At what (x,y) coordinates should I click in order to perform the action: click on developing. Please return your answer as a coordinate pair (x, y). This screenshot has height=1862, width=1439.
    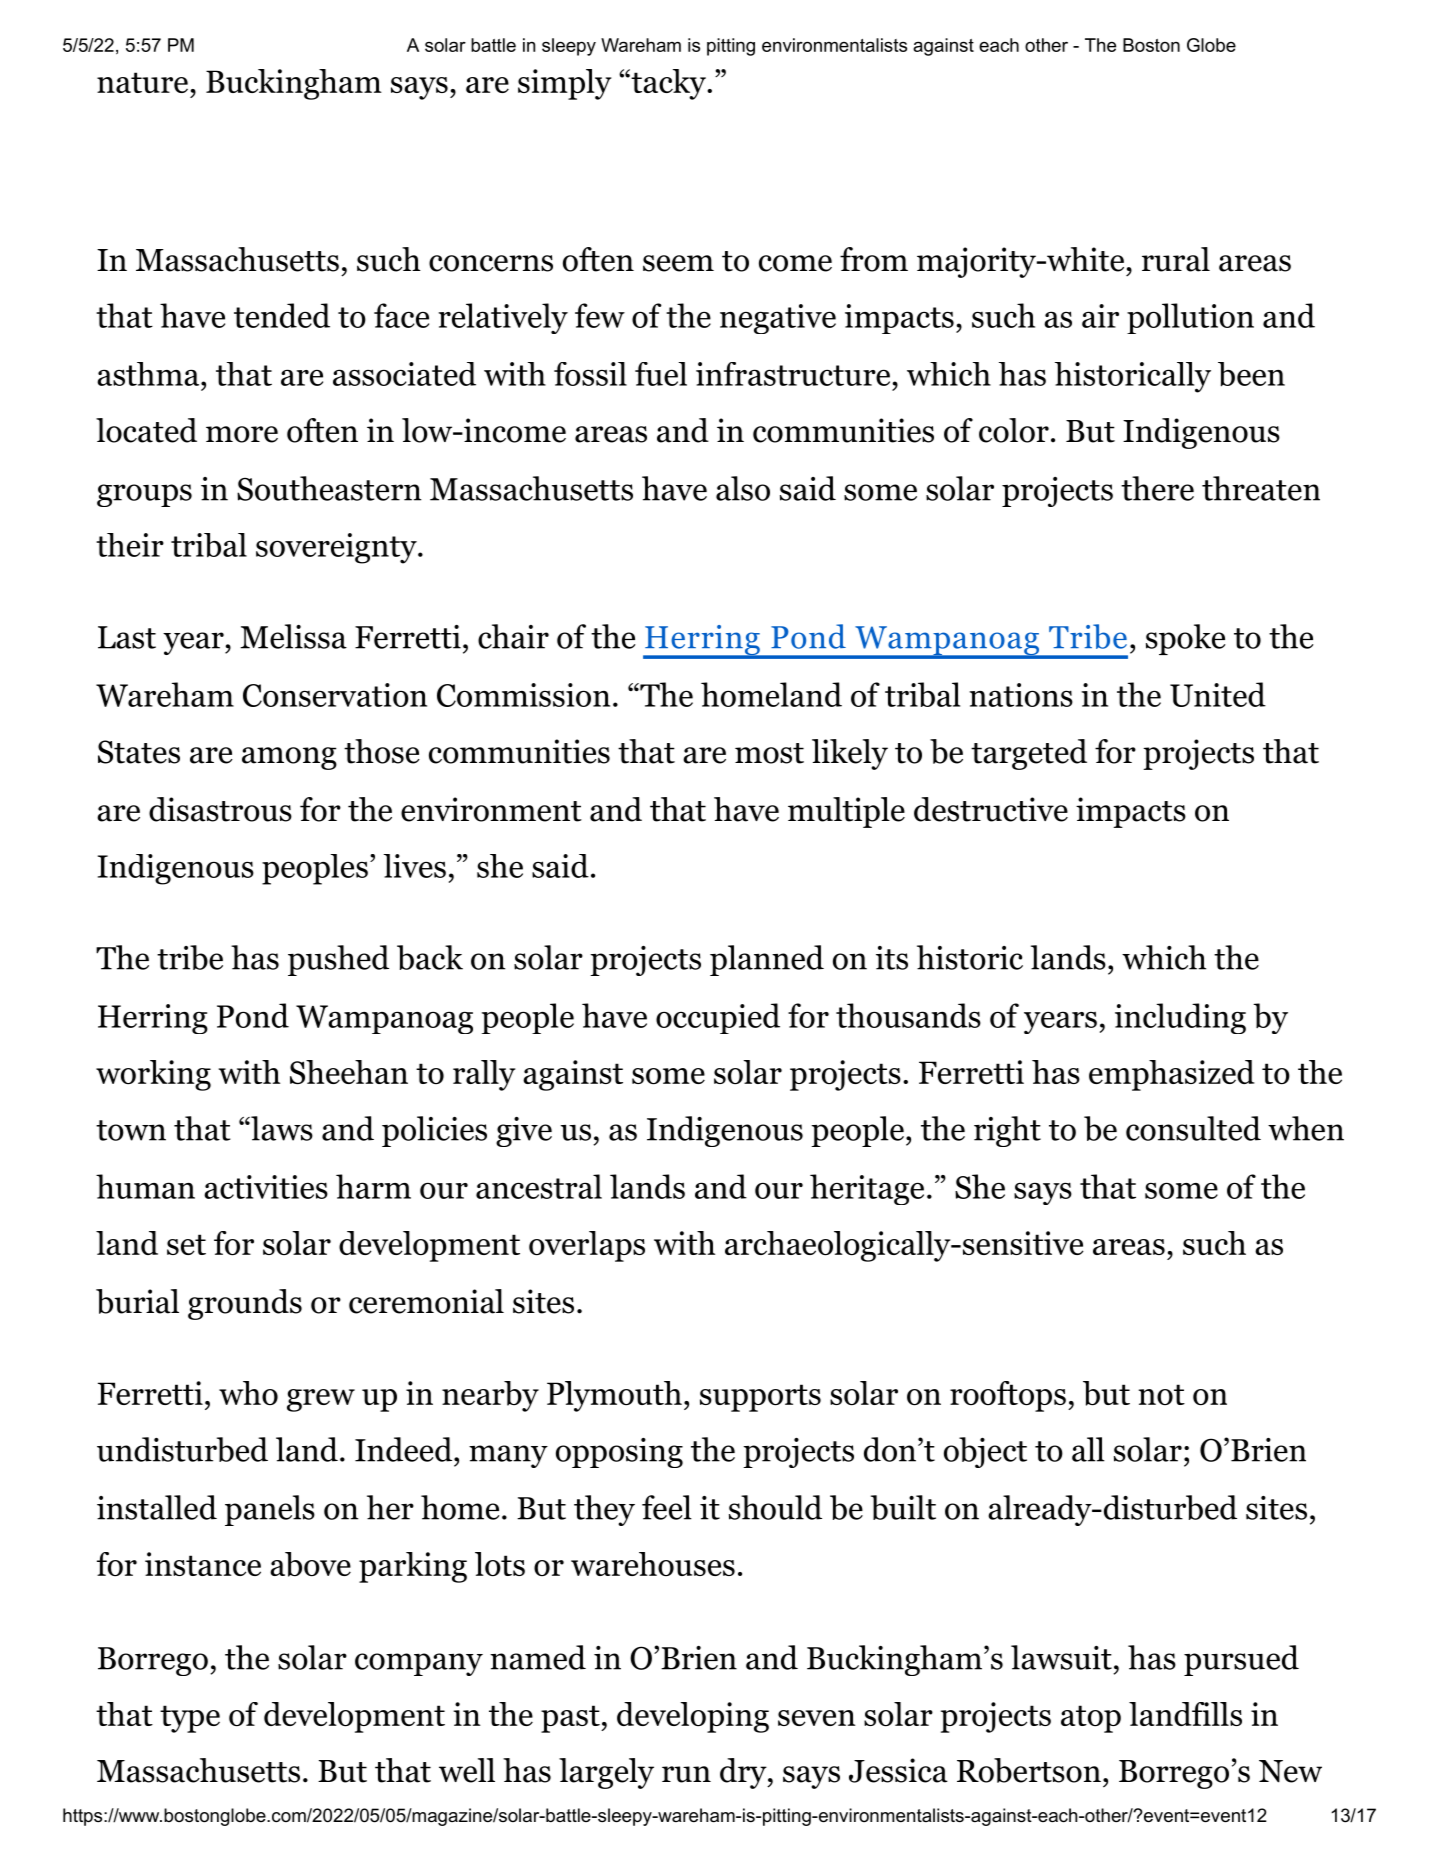
    Looking at the image, I should click on (693, 1717).
